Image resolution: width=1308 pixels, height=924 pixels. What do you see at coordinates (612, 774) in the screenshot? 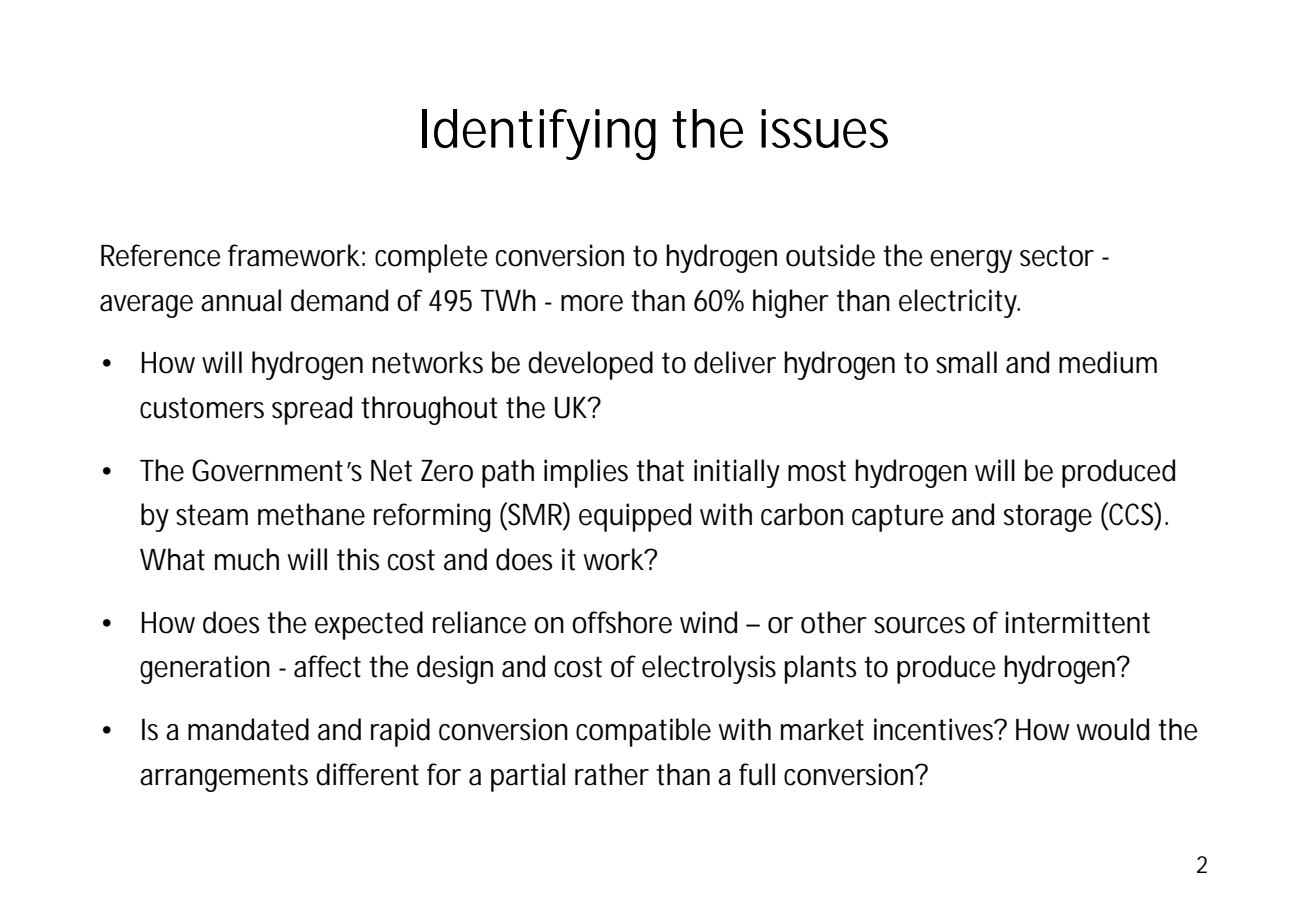
I see `rather` at bounding box center [612, 774].
